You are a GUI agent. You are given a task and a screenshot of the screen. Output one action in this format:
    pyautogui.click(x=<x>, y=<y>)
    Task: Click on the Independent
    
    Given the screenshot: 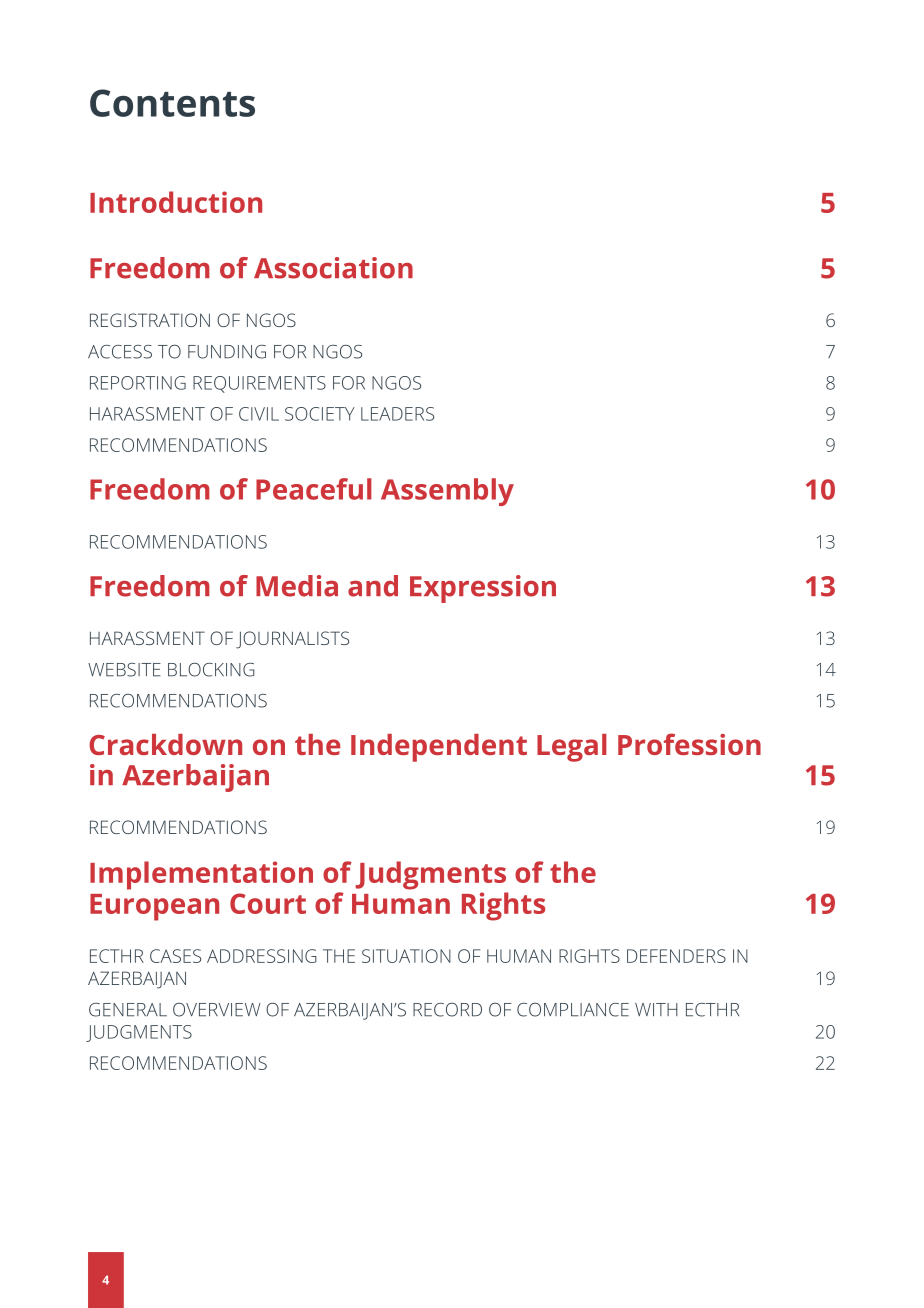 What is the action you would take?
    pyautogui.click(x=439, y=748)
